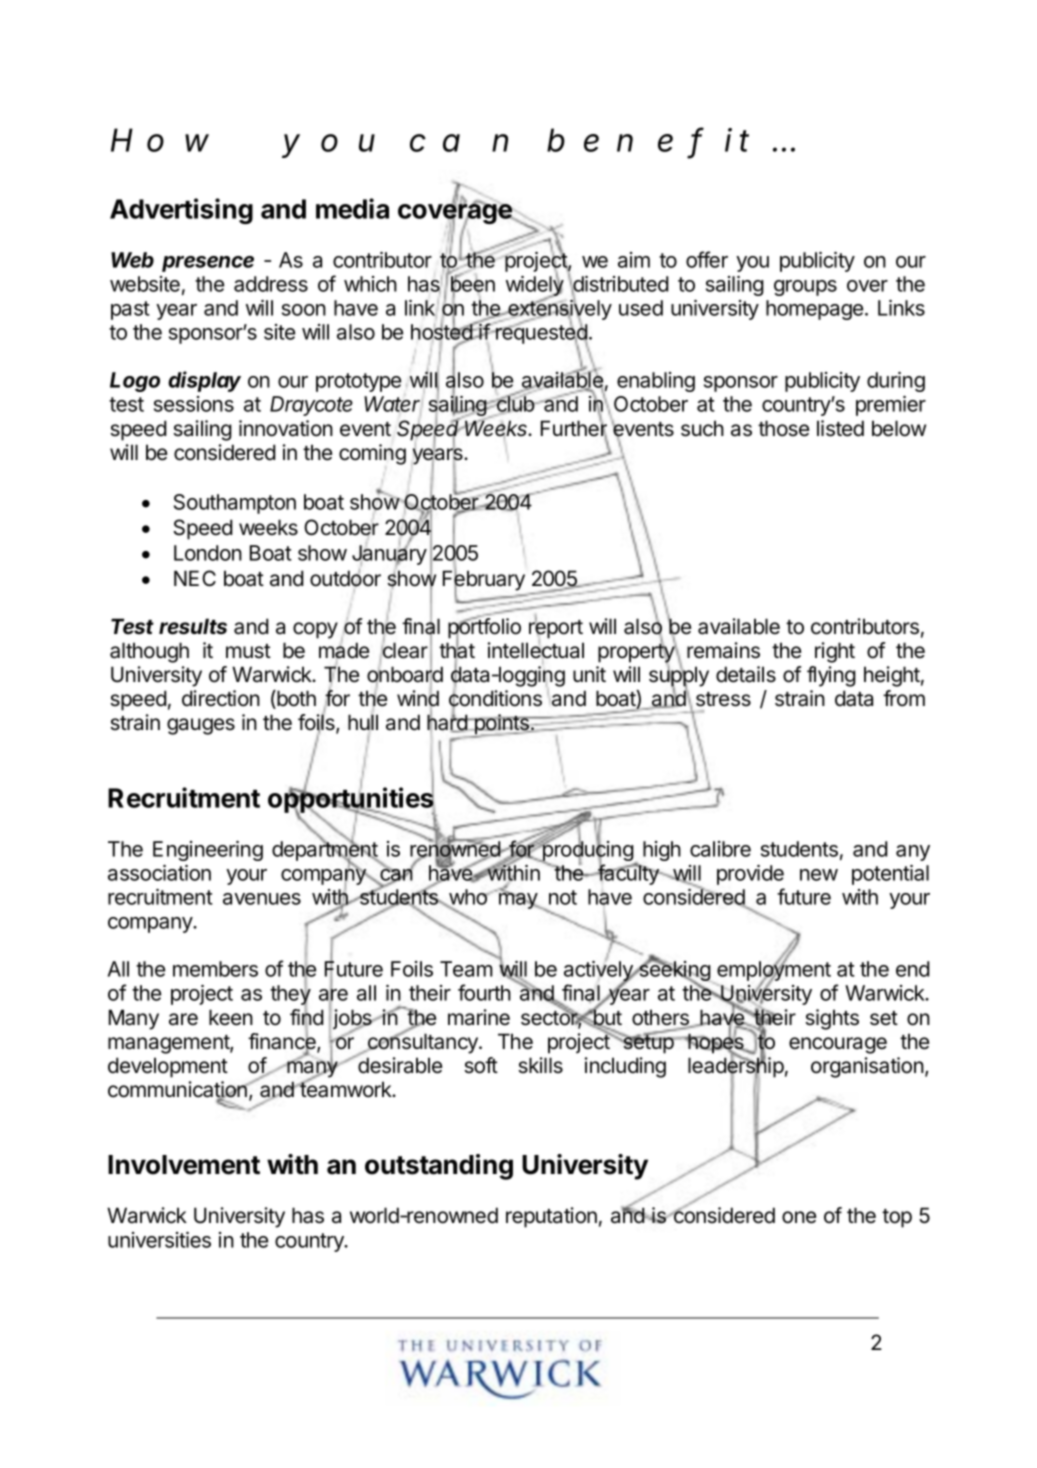  What do you see at coordinates (831, 676) in the document?
I see `flying` at bounding box center [831, 676].
